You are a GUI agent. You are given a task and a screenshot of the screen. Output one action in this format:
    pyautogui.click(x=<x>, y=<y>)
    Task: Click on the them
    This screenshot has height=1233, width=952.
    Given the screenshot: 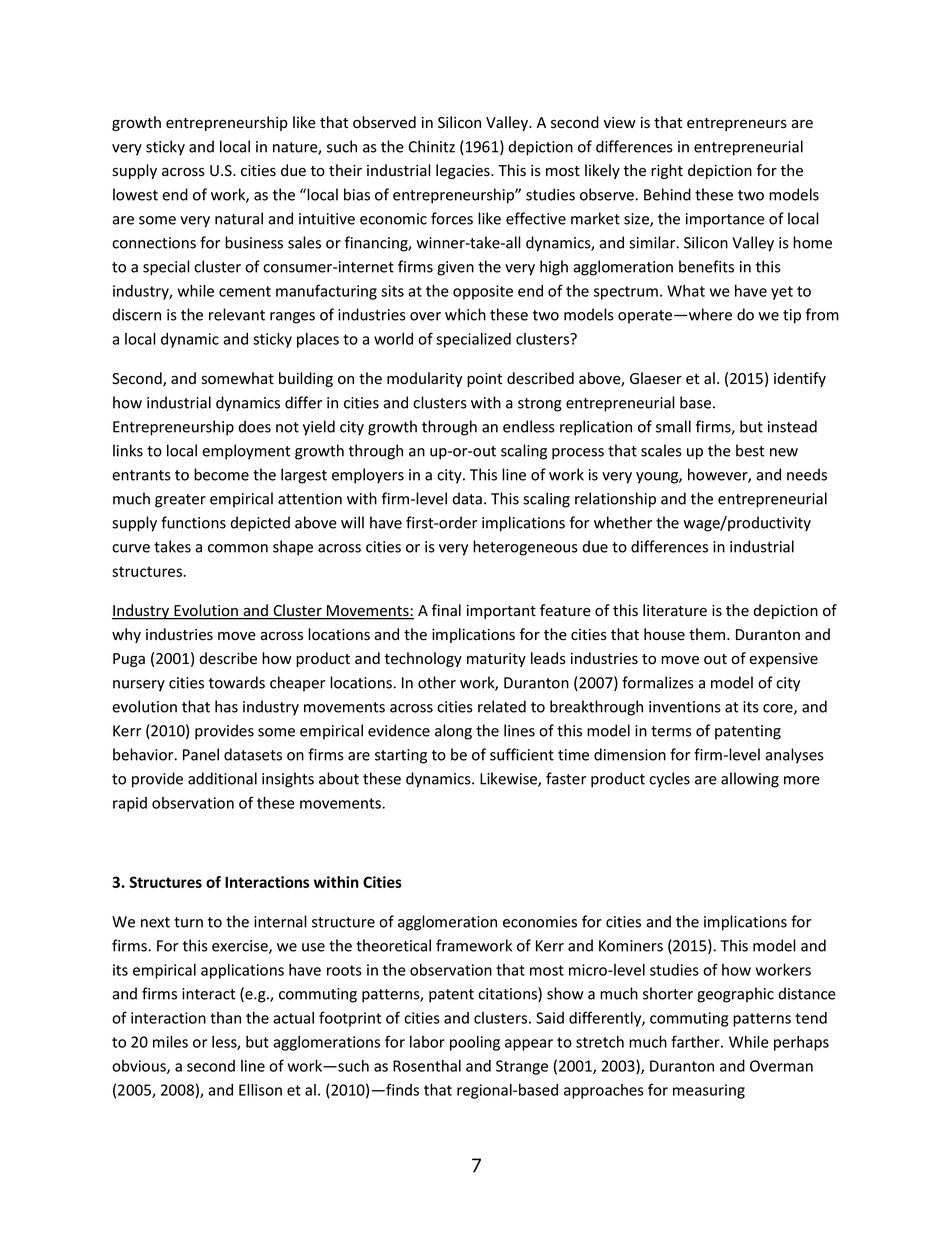 What is the action you would take?
    pyautogui.click(x=708, y=634)
